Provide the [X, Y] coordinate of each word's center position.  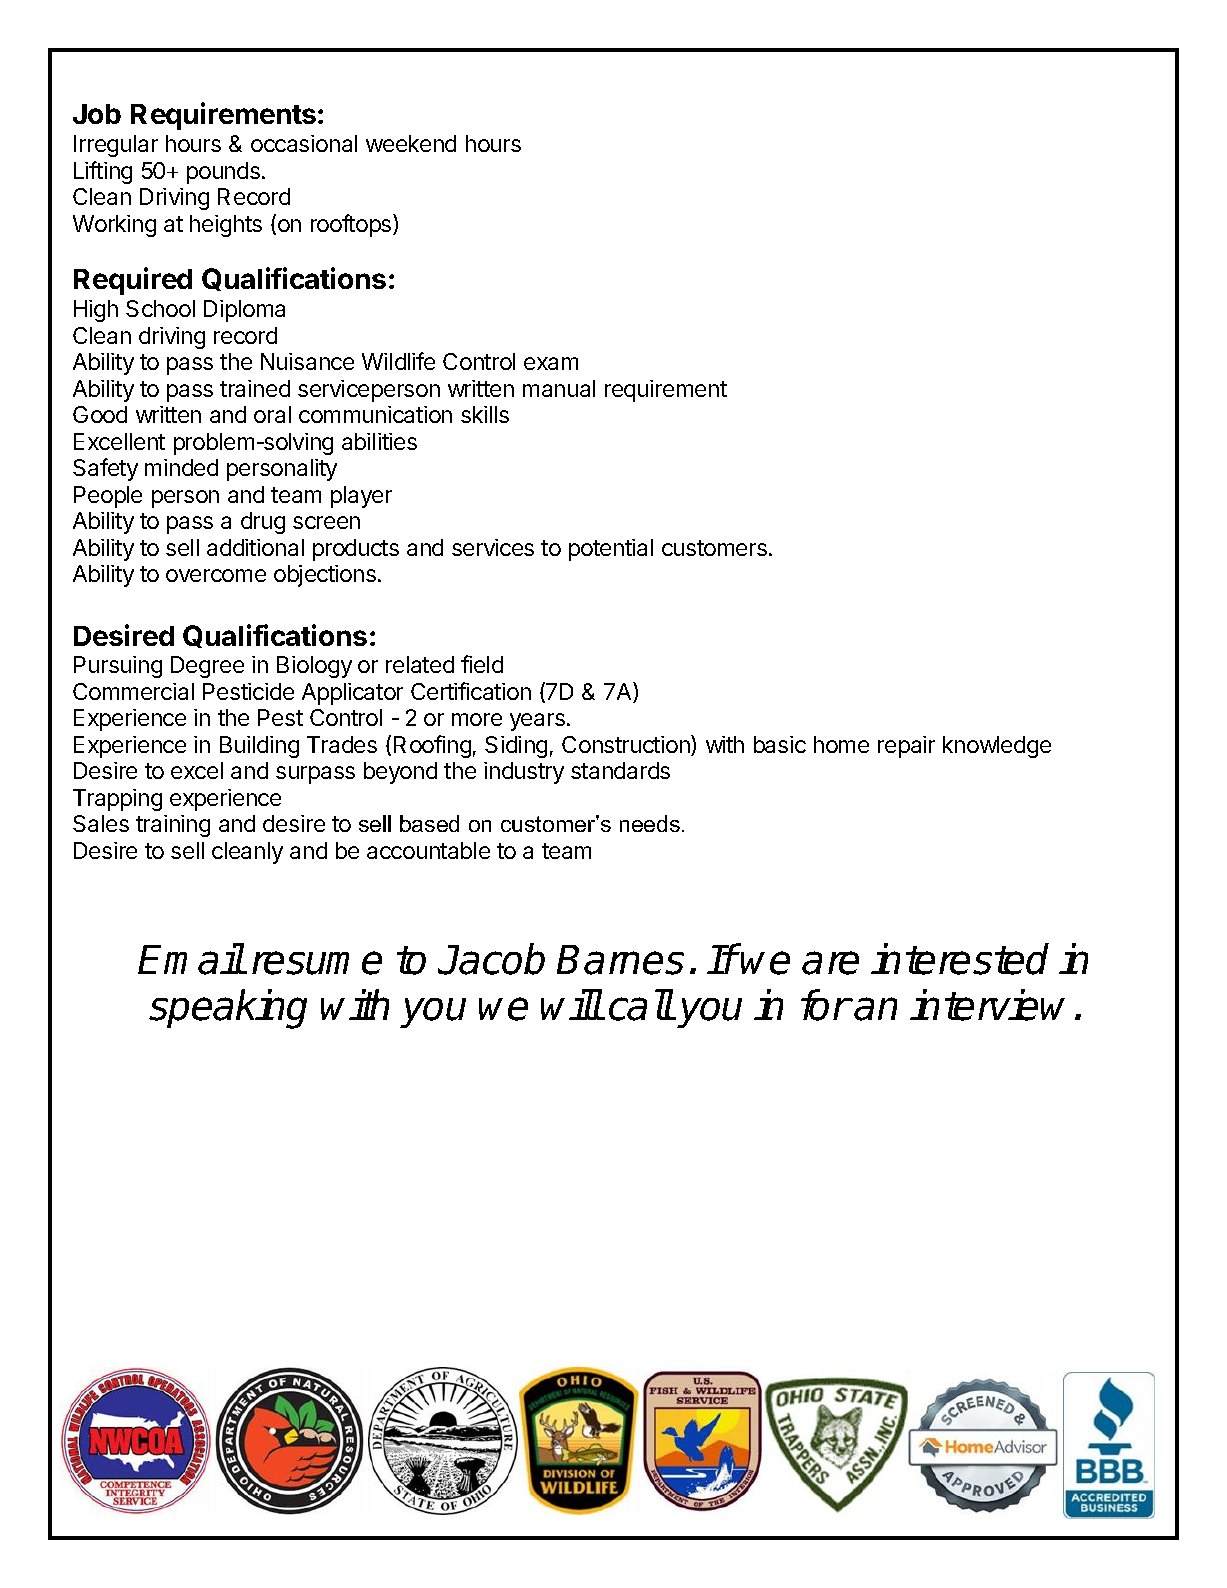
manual [559, 388]
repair [906, 747]
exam [551, 363]
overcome [216, 575]
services [493, 547]
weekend [411, 143]
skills [485, 414]
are [830, 963]
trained [255, 388]
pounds [225, 173]
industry [524, 773]
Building [259, 747]
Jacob [491, 959]
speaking [228, 1009]
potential [611, 550]
